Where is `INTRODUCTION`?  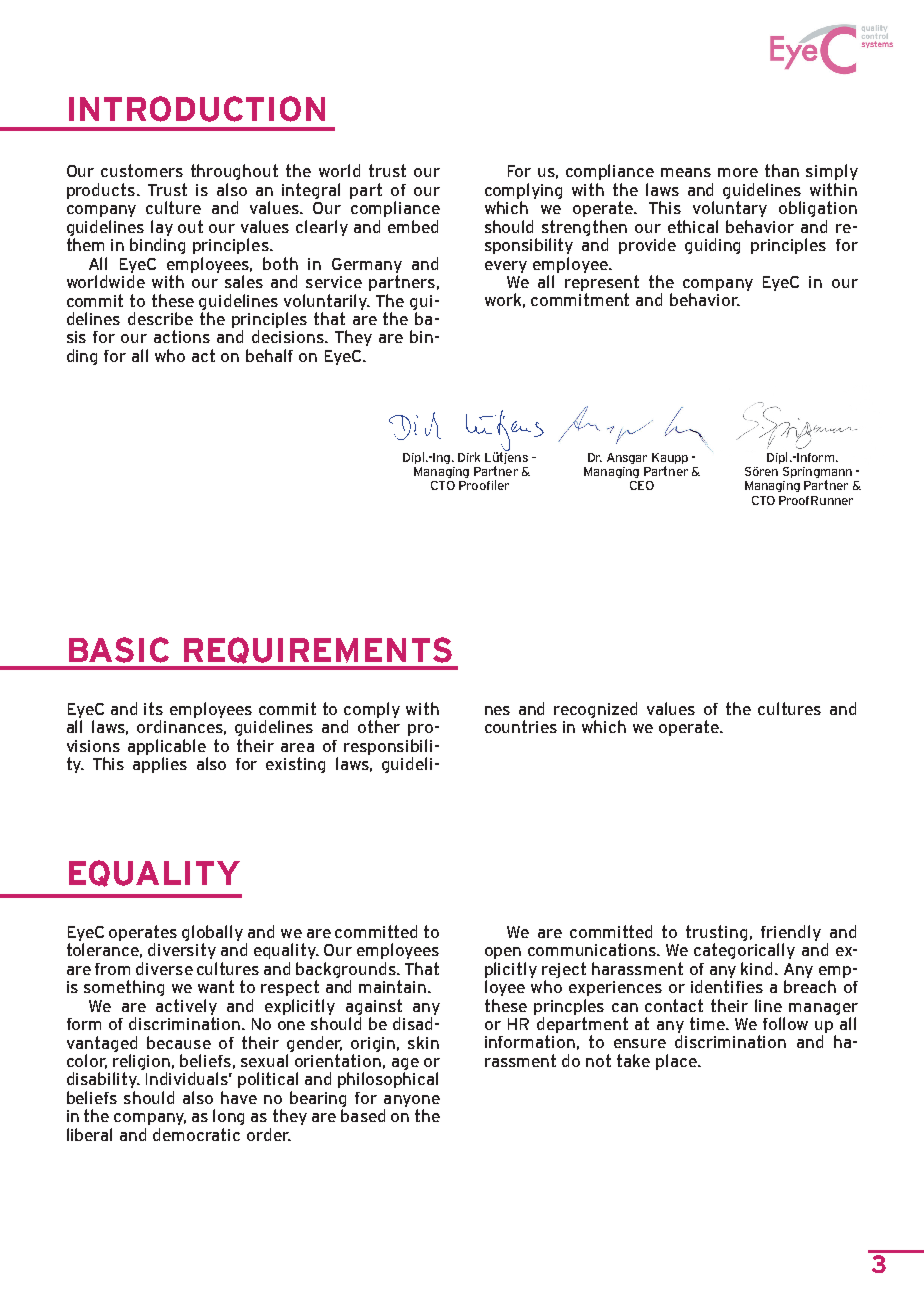 INTRODUCTION is located at coordinates (197, 109).
